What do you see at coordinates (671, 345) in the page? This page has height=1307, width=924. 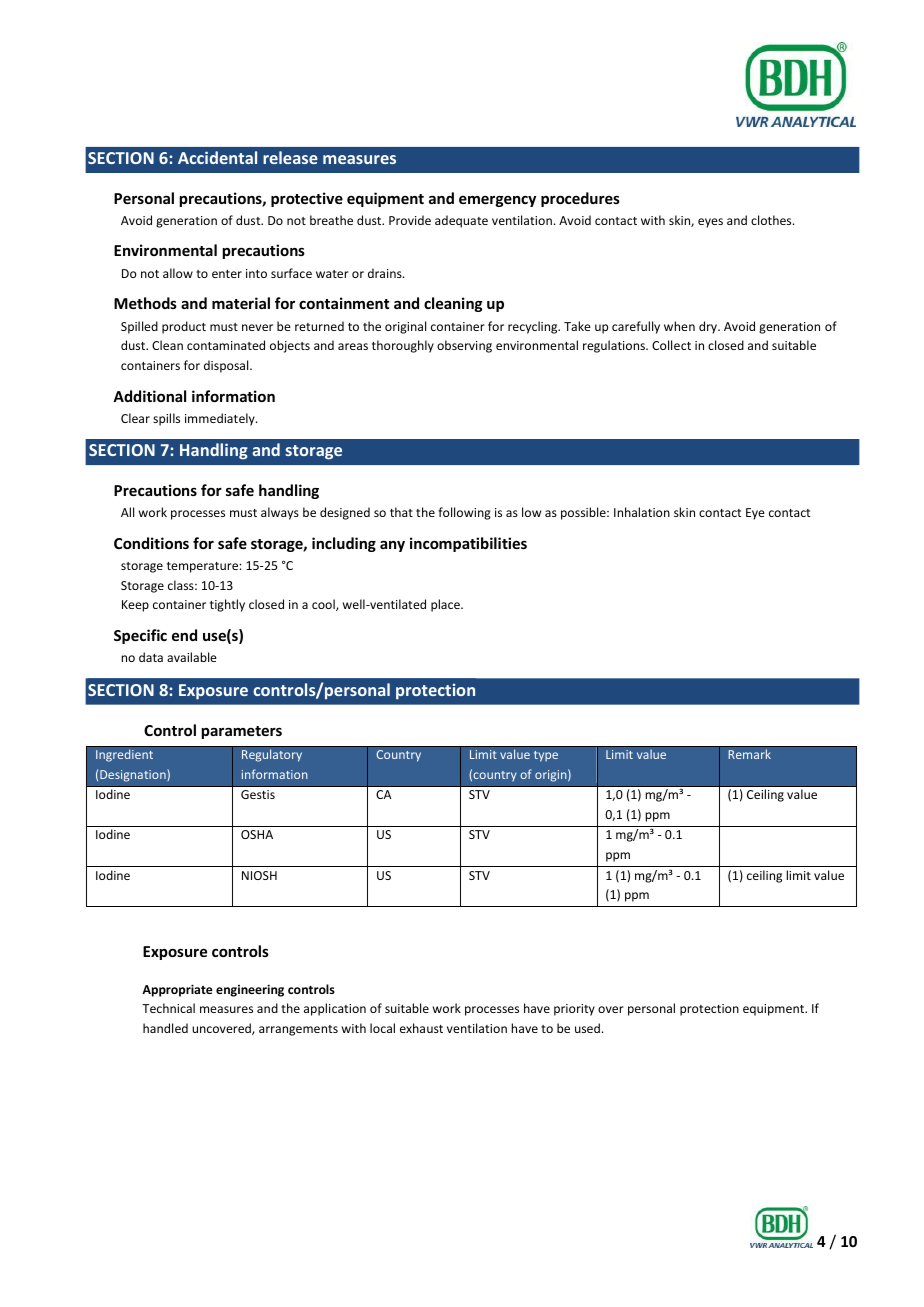 I see `Collect` at bounding box center [671, 345].
